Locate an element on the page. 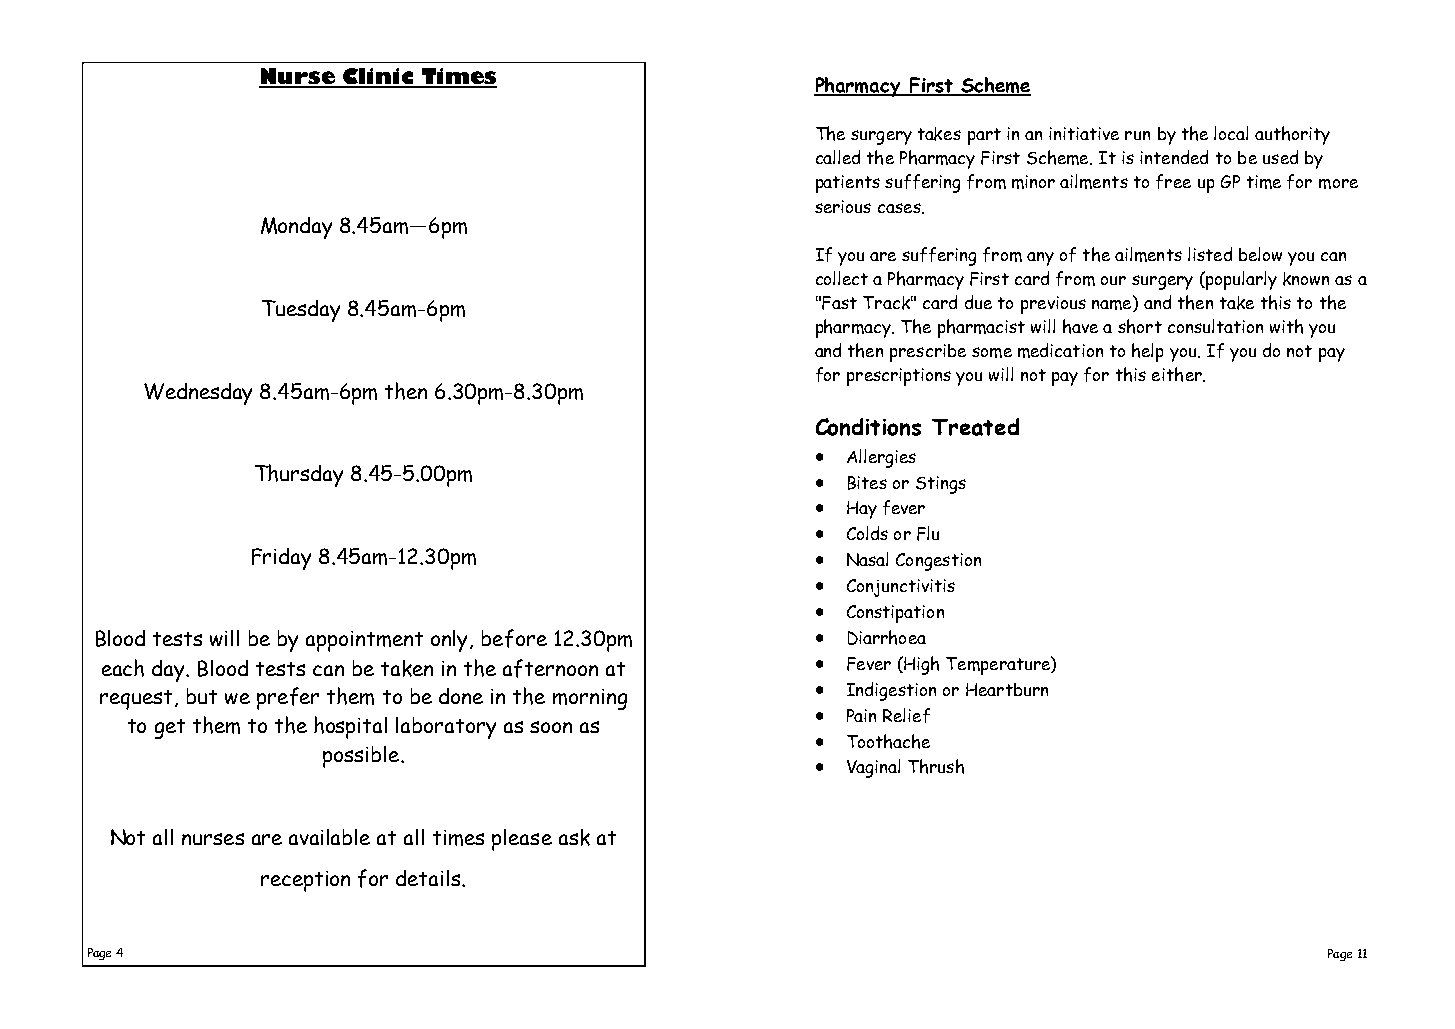 Image resolution: width=1455 pixels, height=1029 pixels. called is located at coordinates (838, 157).
